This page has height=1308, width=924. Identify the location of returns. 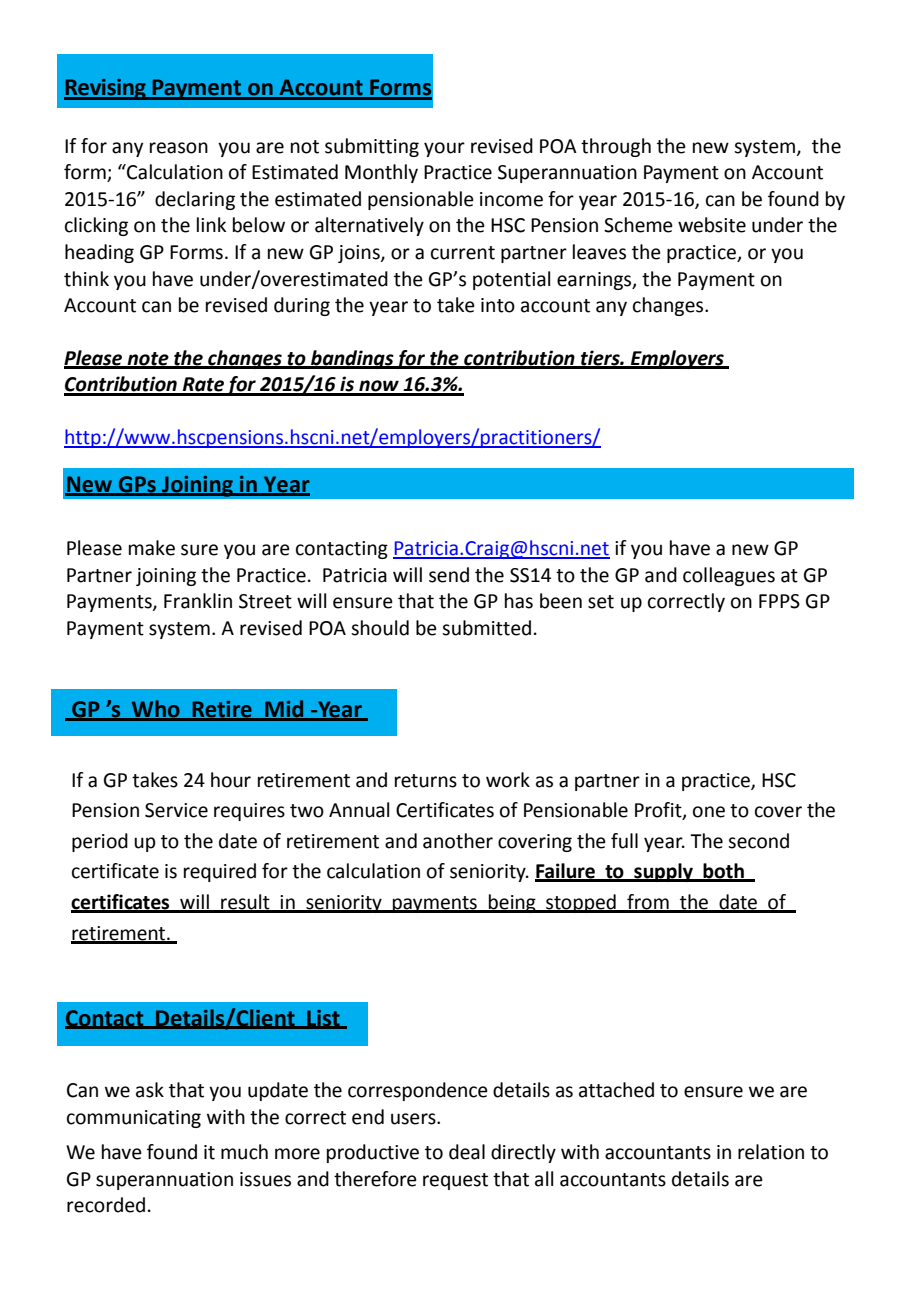
(426, 781).
